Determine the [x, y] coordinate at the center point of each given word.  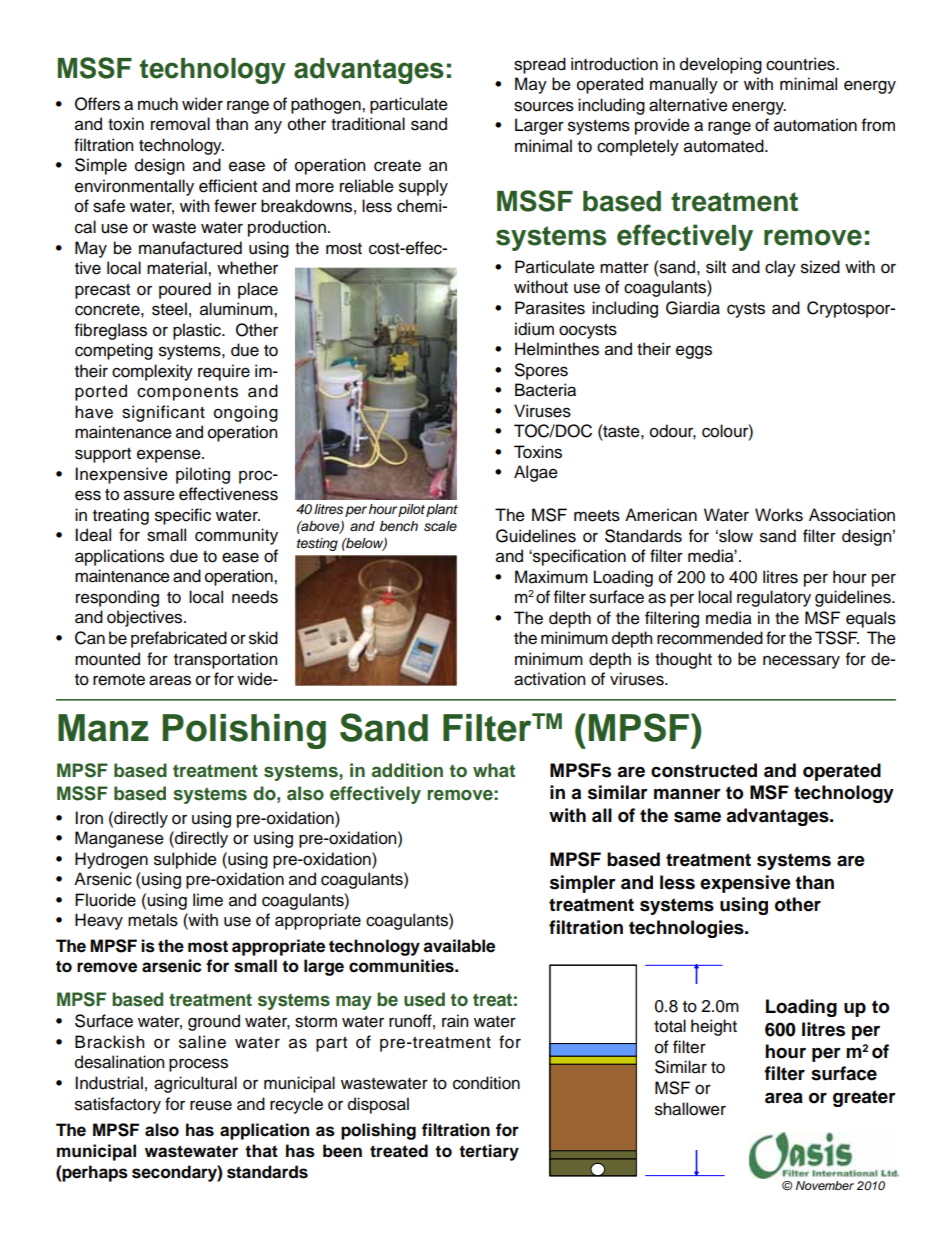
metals [153, 920]
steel [169, 309]
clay [780, 268]
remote [119, 680]
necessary [801, 662]
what [494, 770]
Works [779, 515]
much [158, 104]
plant [442, 510]
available [459, 946]
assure [149, 495]
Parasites [550, 308]
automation [815, 125]
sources [544, 106]
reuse [211, 1105]
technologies [687, 929]
